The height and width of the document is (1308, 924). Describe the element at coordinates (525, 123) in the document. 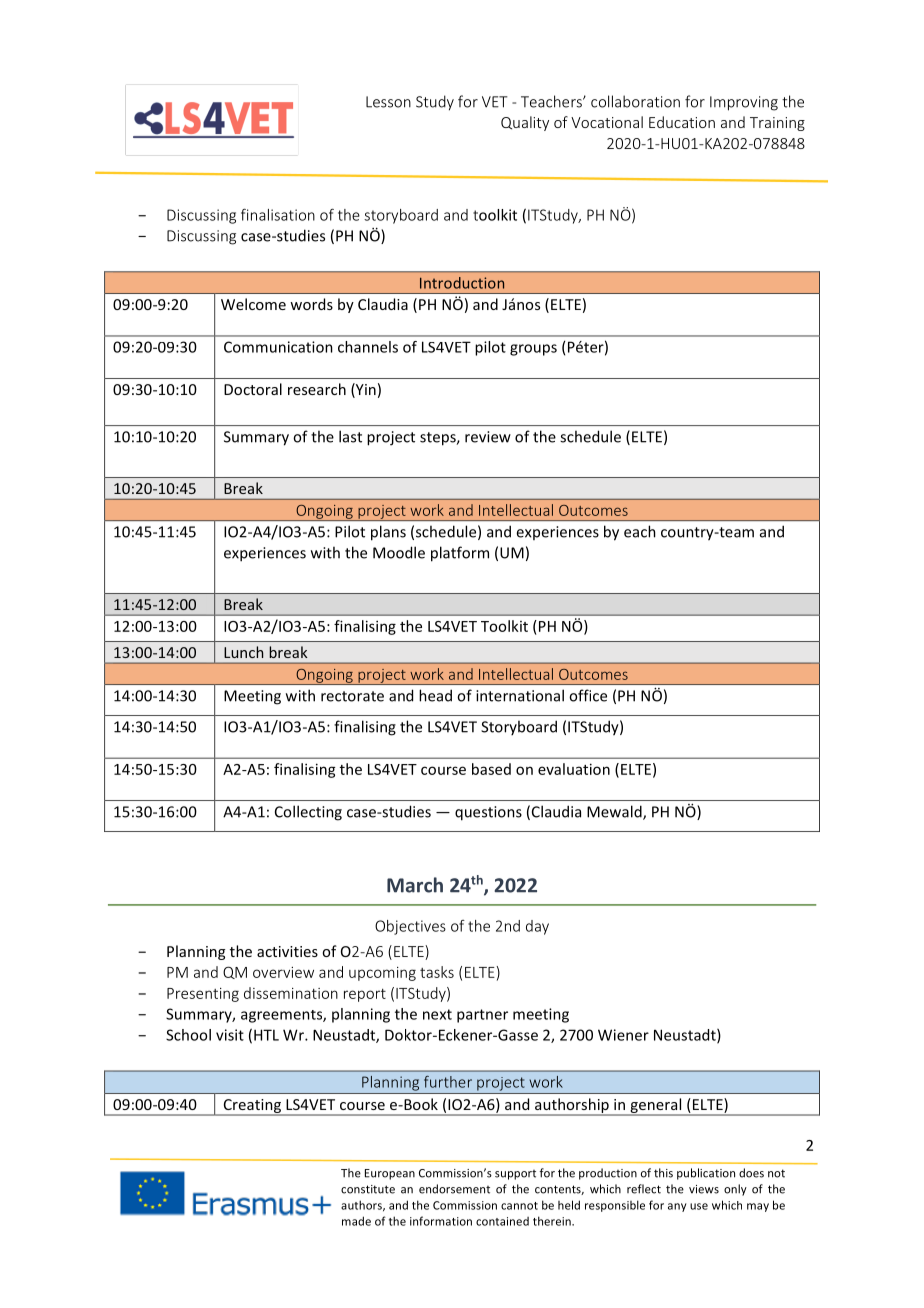

I see `Quality` at that location.
